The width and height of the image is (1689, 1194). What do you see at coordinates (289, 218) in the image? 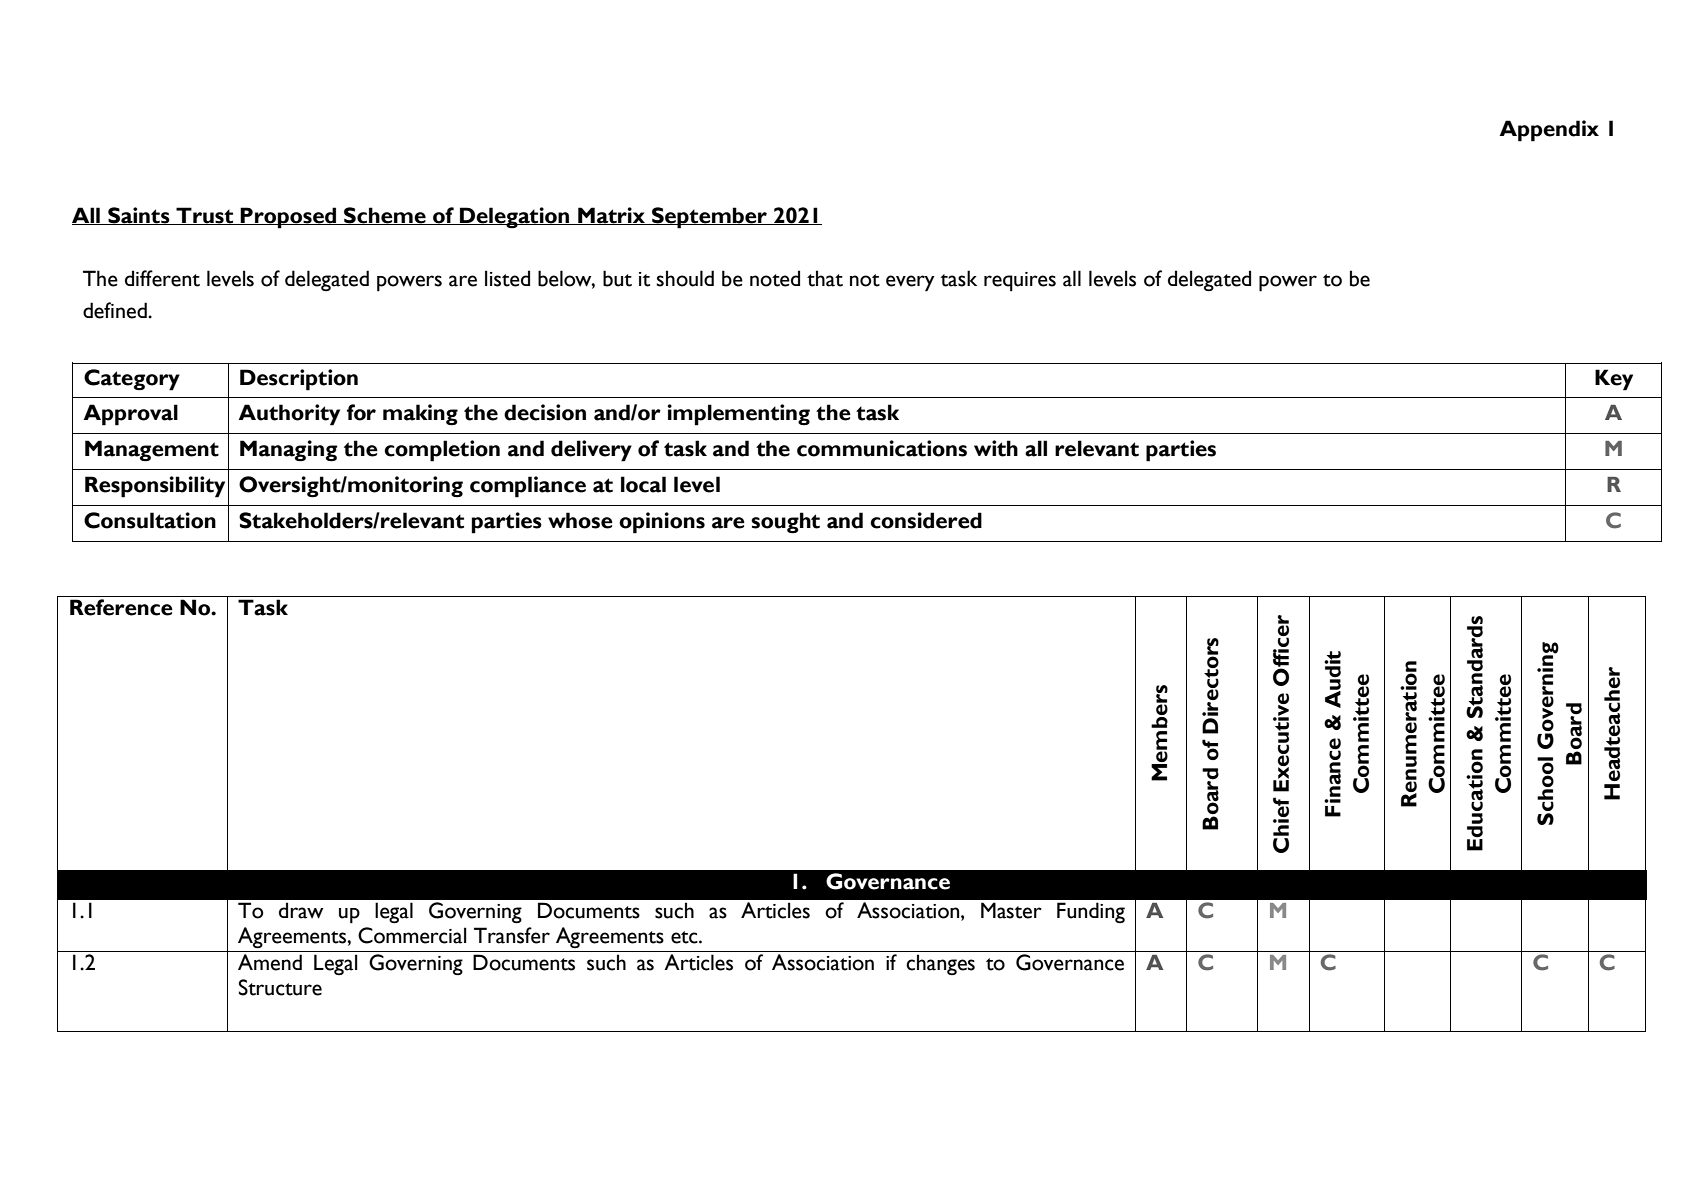
I see `Proposed` at bounding box center [289, 218].
